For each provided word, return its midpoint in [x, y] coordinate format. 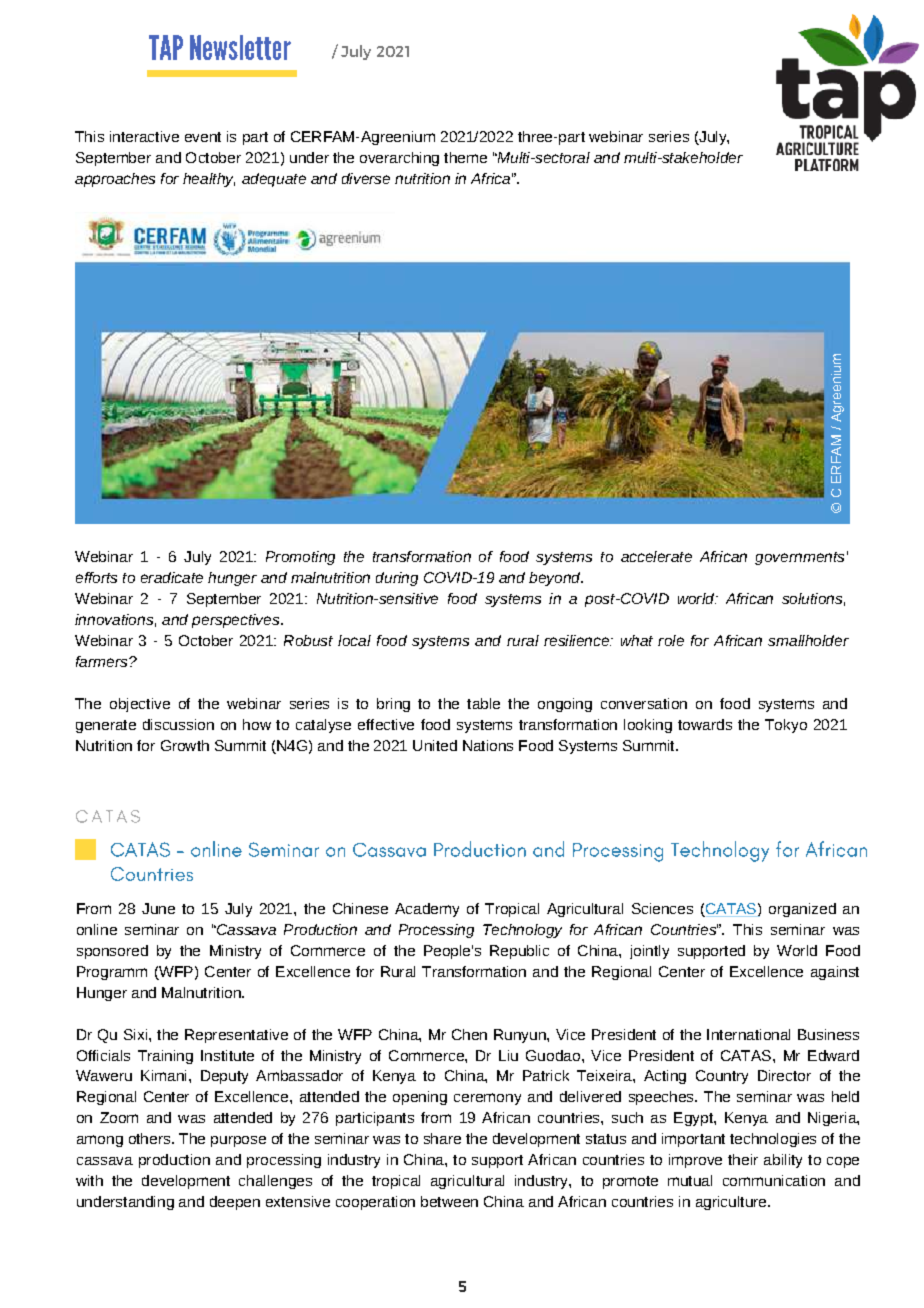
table [483, 703]
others [151, 1138]
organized [802, 910]
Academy [427, 910]
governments [799, 558]
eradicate [172, 577]
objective [140, 705]
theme [465, 157]
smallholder [808, 640]
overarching [399, 159]
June [158, 908]
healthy [209, 180]
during [397, 579]
